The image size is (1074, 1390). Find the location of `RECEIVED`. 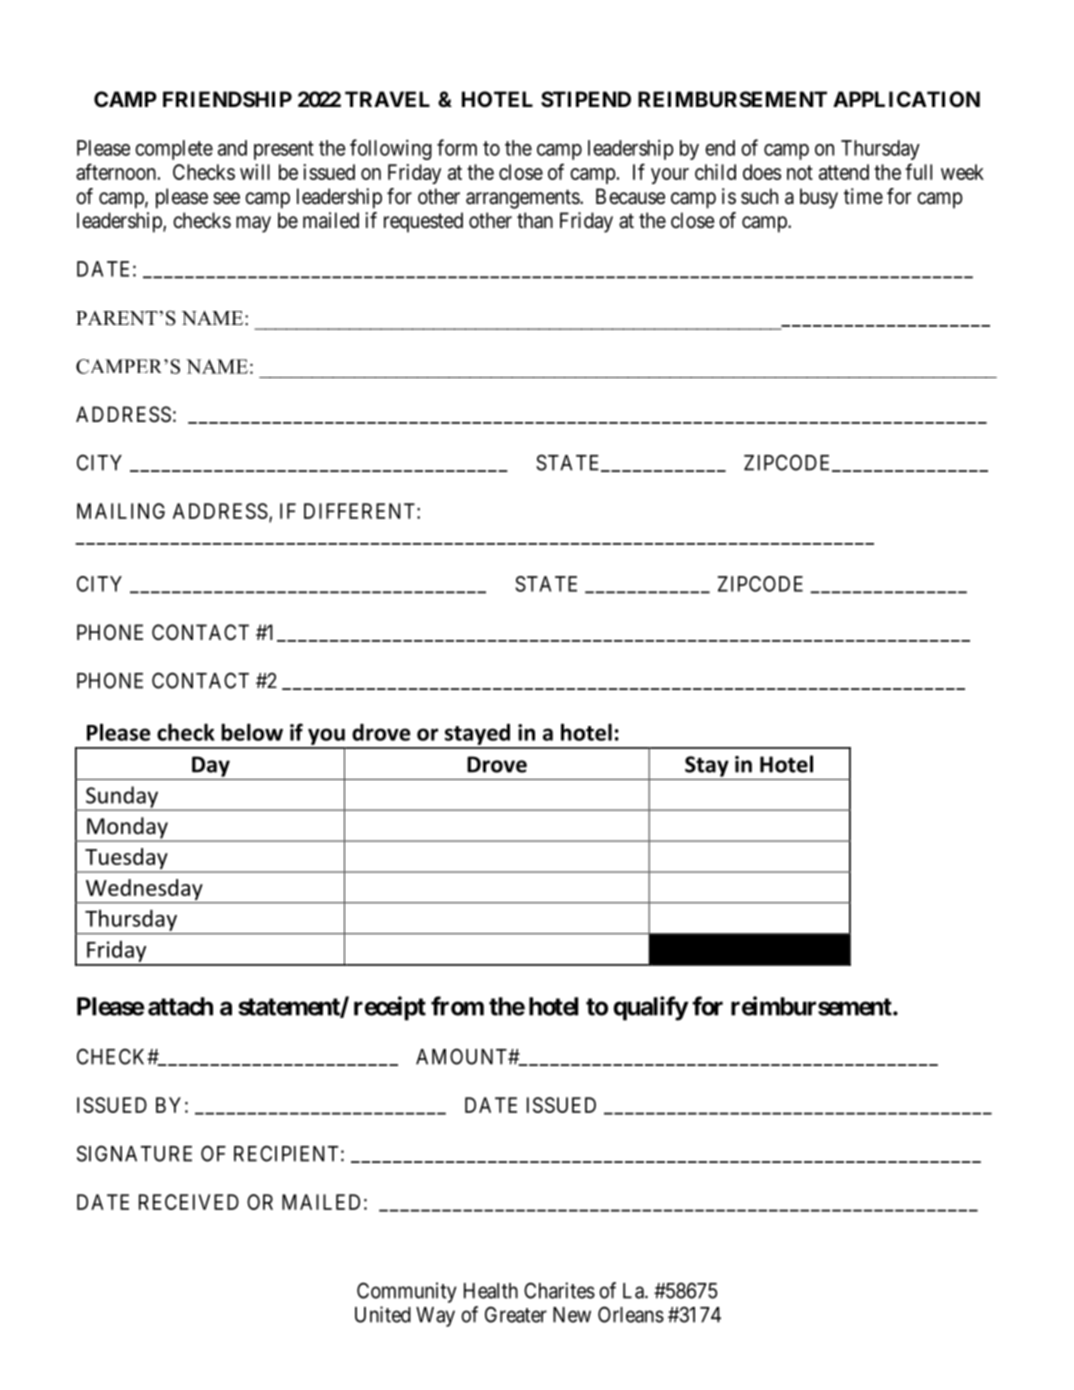

RECEIVED is located at coordinates (189, 1202).
